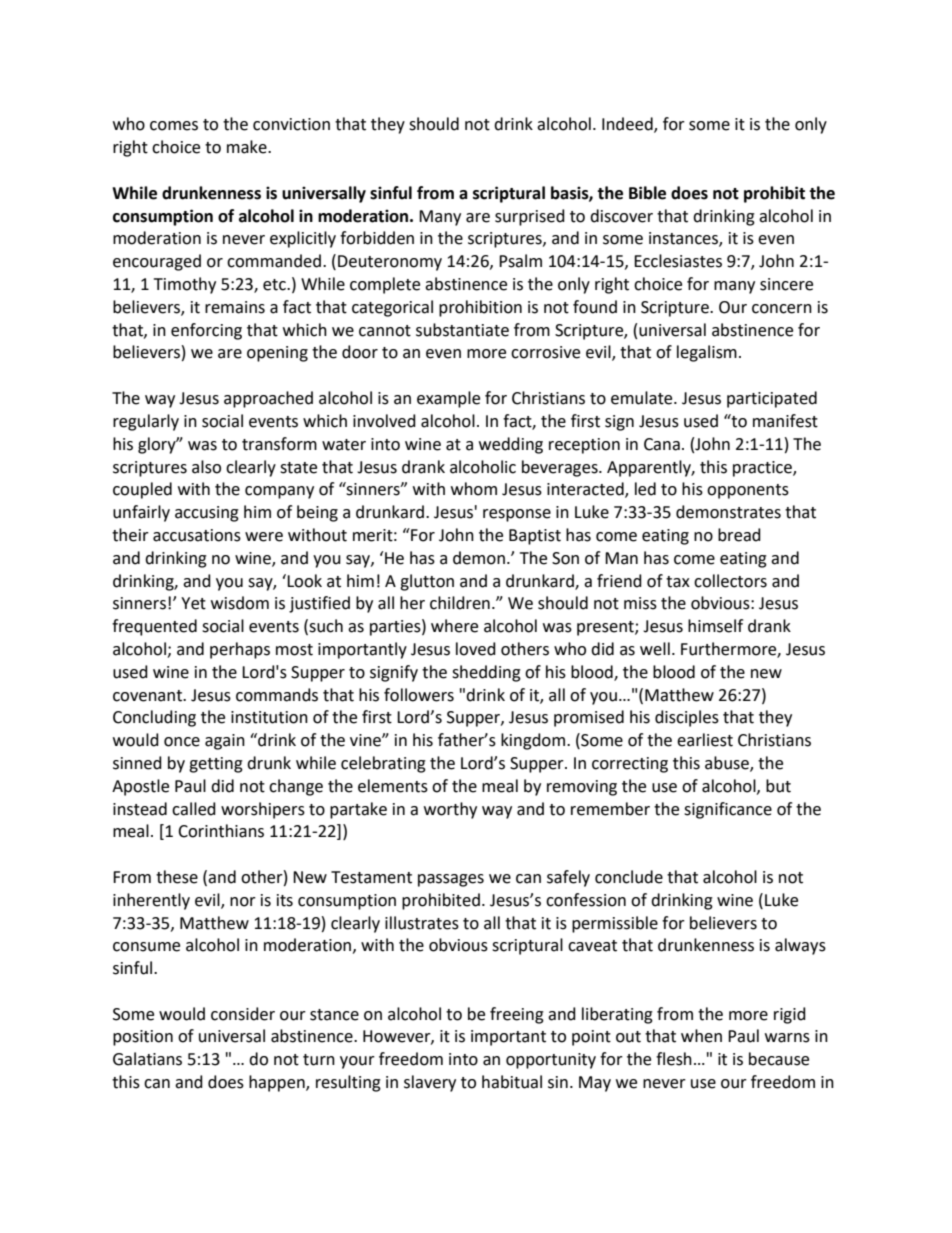 The image size is (952, 1233). I want to click on make, so click(248, 147).
